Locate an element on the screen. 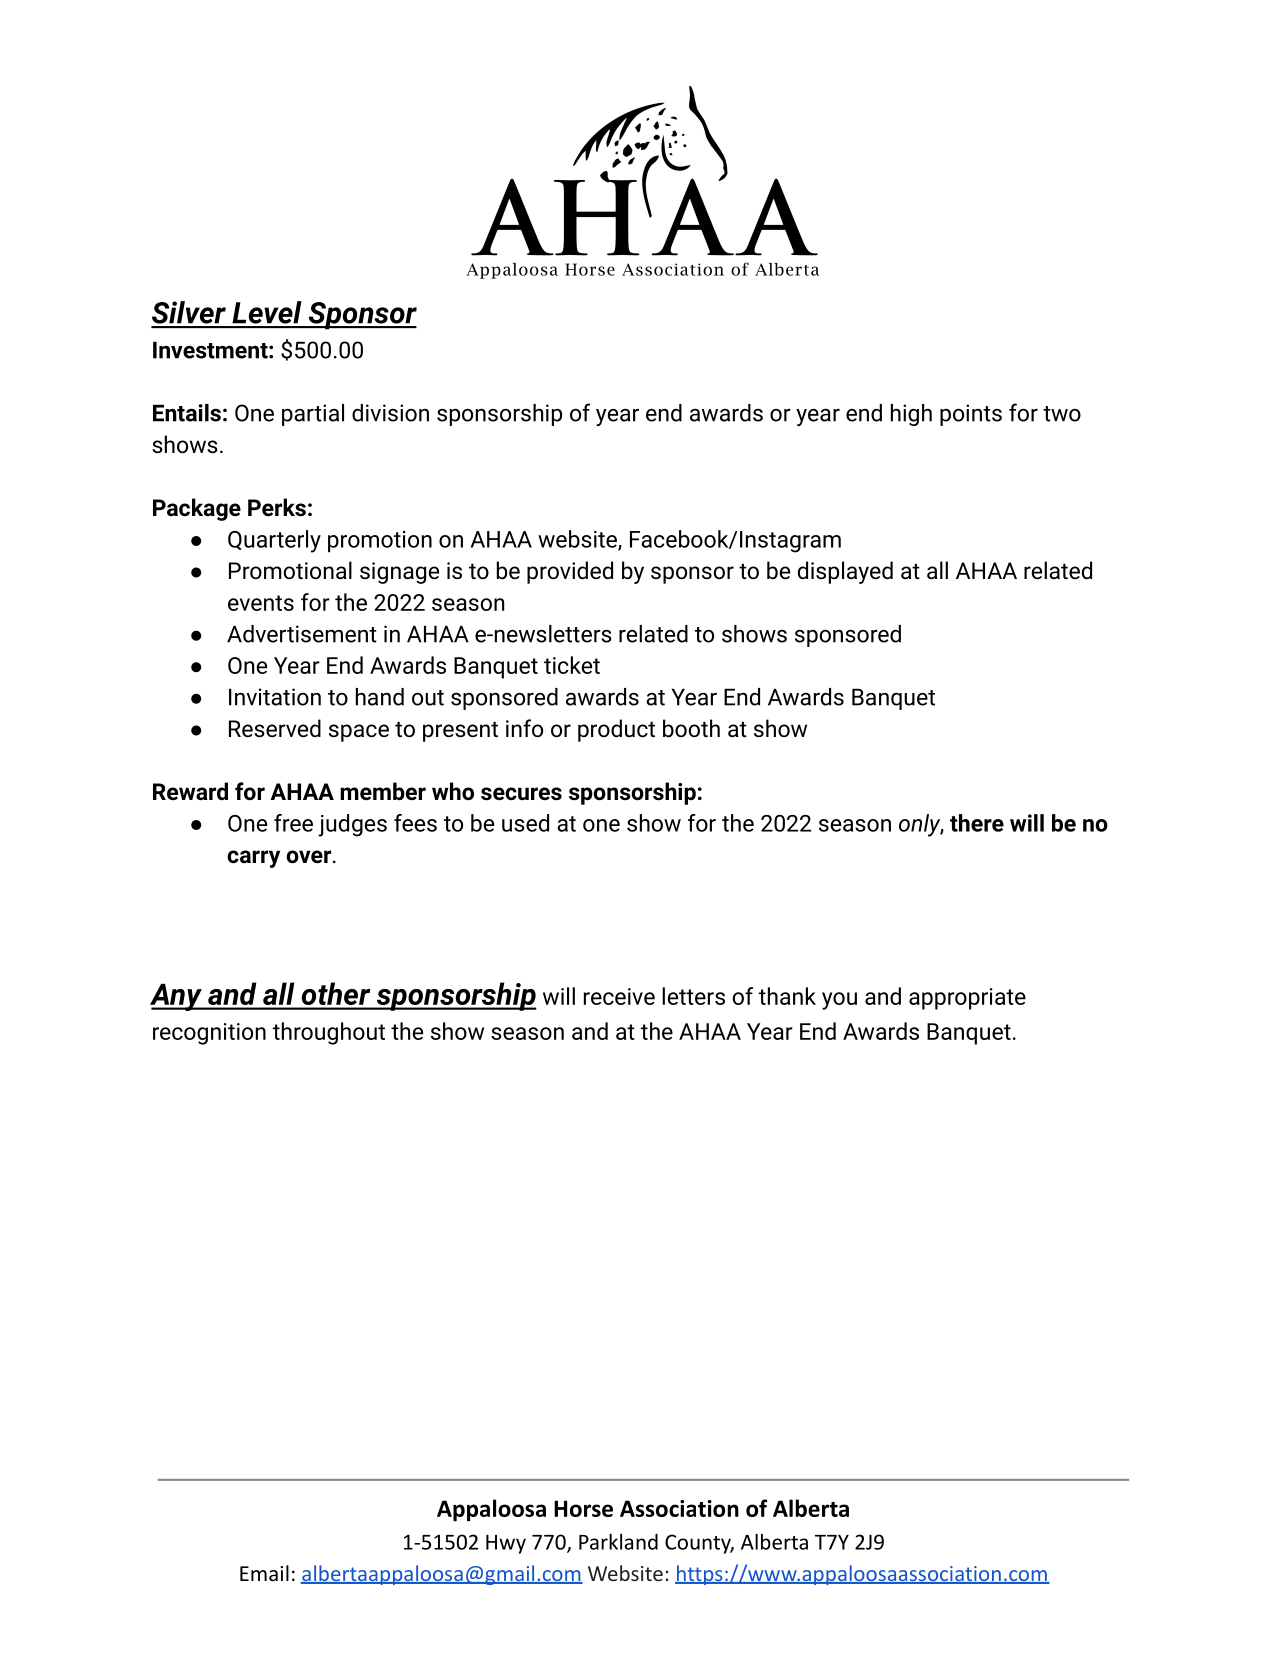 Image resolution: width=1287 pixels, height=1666 pixels. provided is located at coordinates (570, 572).
